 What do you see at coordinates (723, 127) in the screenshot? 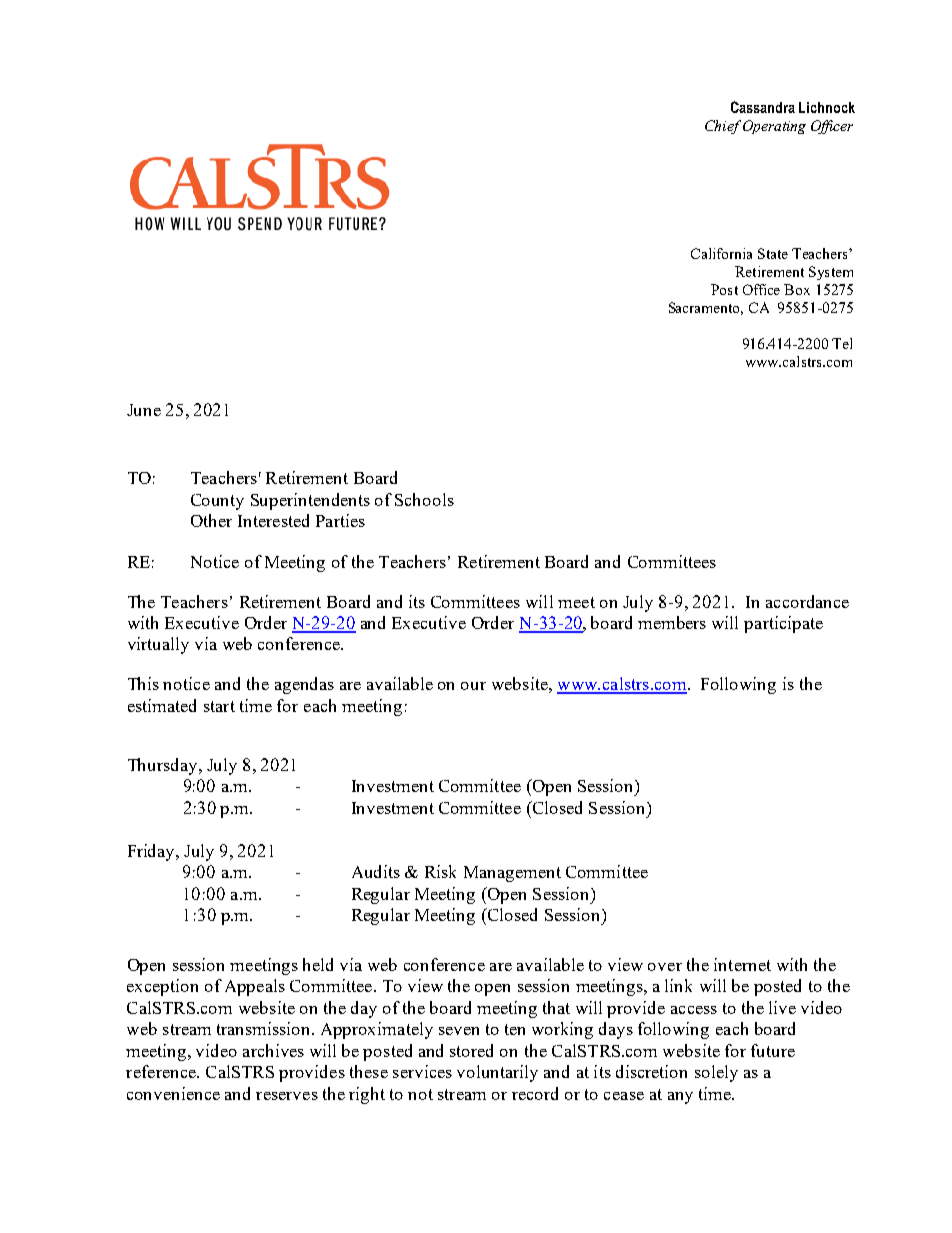
I see `Chief` at bounding box center [723, 127].
